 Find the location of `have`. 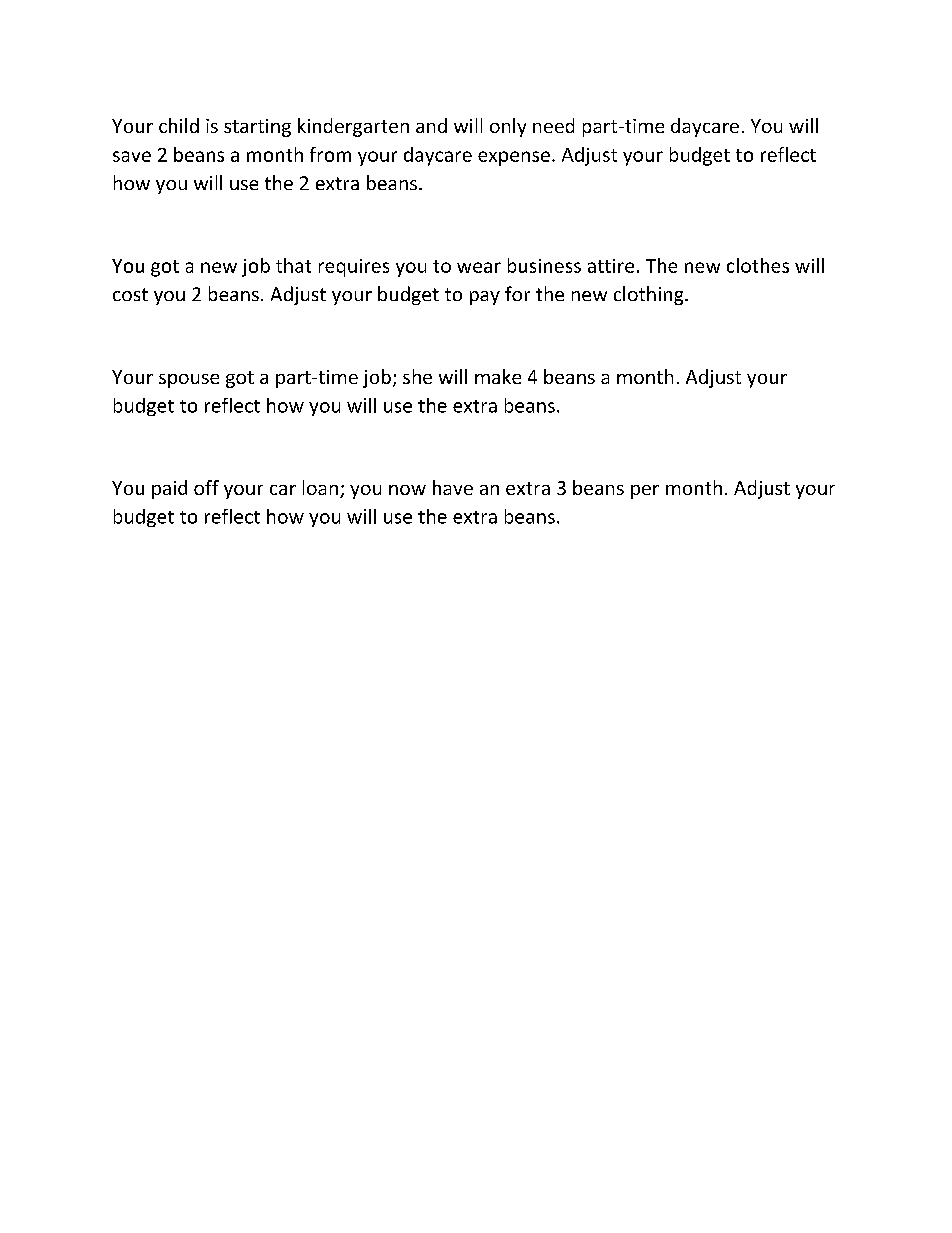

have is located at coordinates (453, 487).
